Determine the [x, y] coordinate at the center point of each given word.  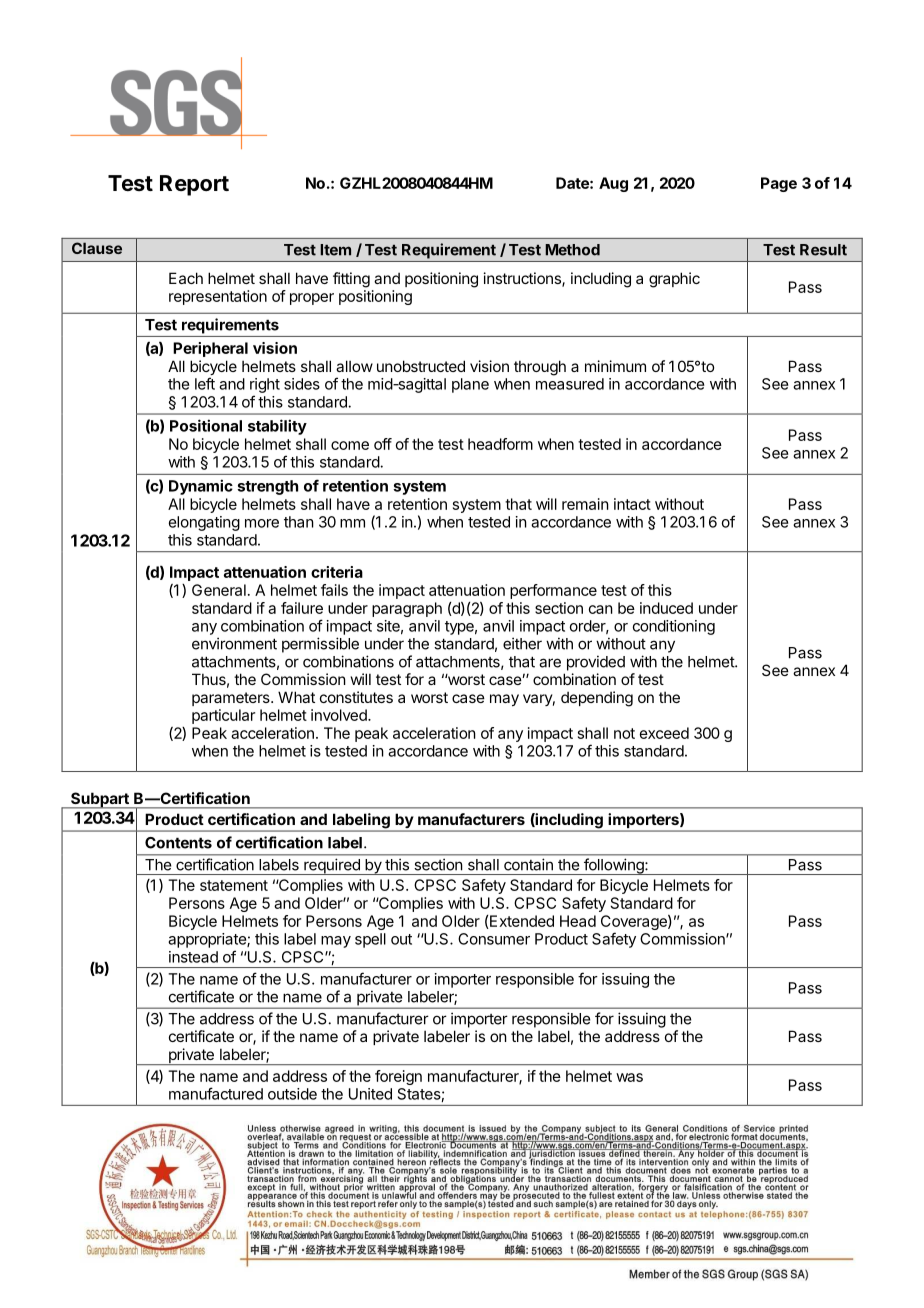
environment [234, 643]
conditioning [674, 627]
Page [779, 184]
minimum [615, 366]
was [629, 1077]
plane [470, 385]
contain [528, 865]
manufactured [216, 1093]
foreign [398, 1077]
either [522, 643]
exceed [664, 733]
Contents [178, 843]
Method [572, 250]
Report [194, 185]
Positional [206, 425]
